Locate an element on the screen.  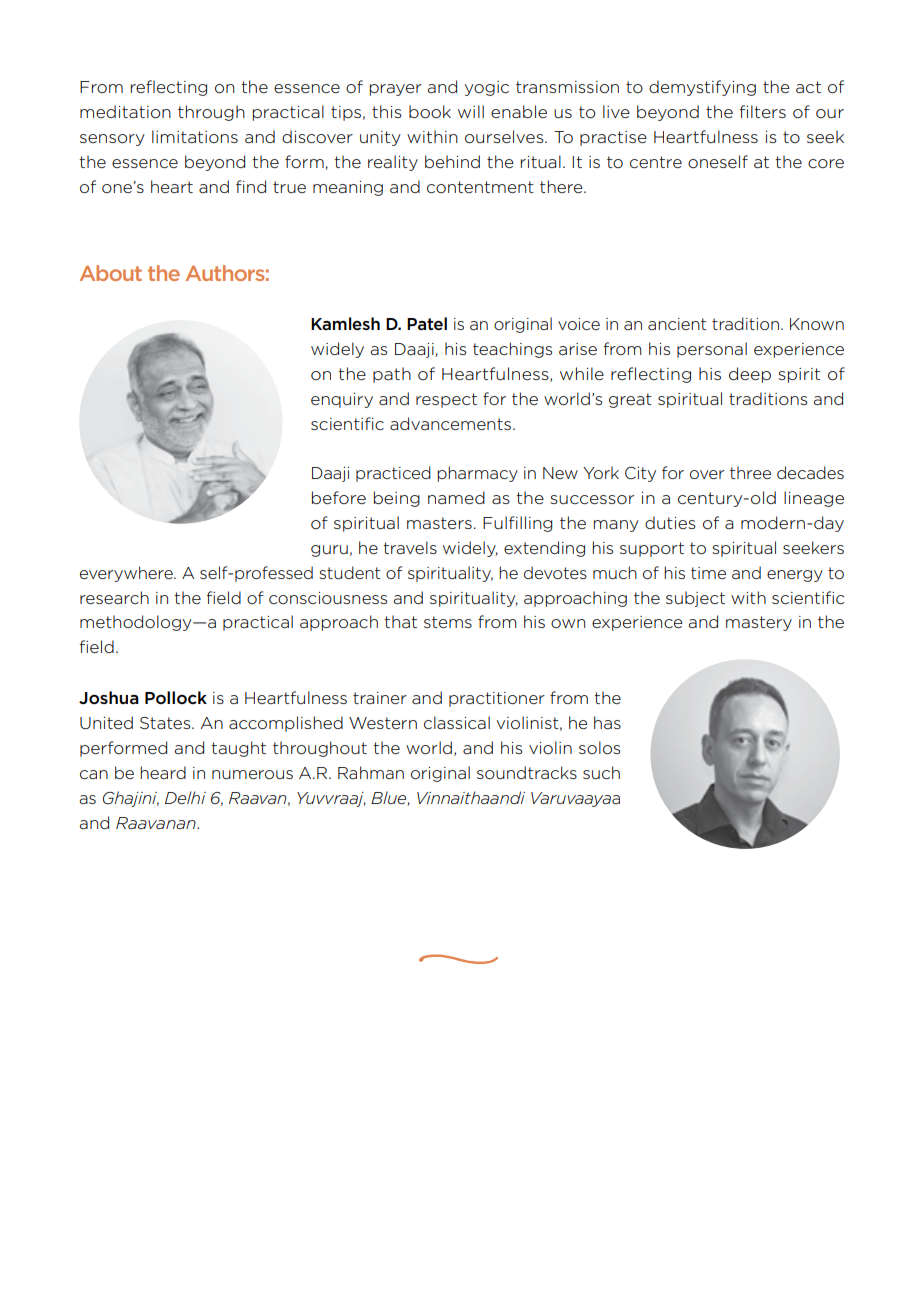
advancements is located at coordinates (450, 423).
